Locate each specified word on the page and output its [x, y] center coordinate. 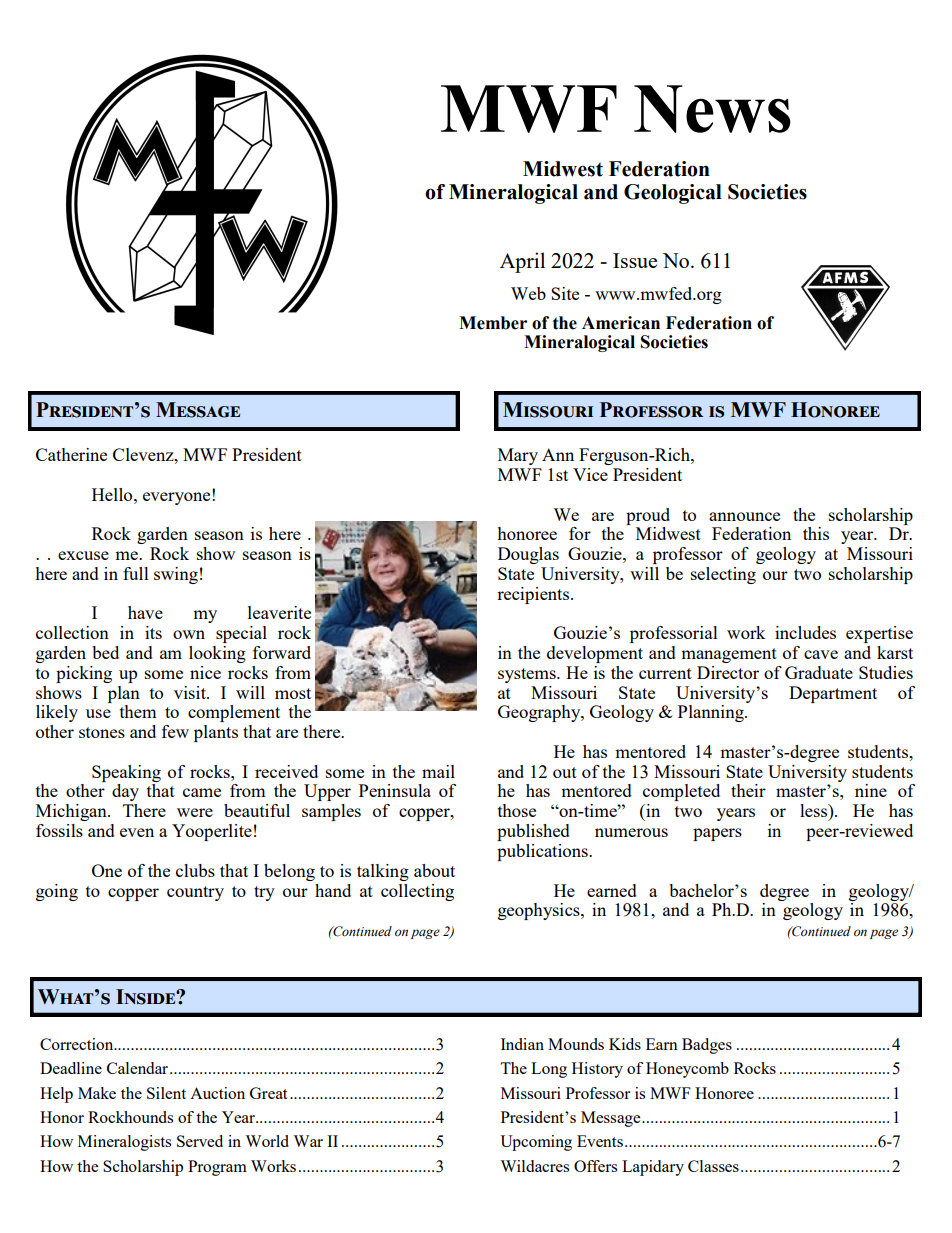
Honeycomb [687, 1070]
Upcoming [536, 1143]
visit [191, 692]
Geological [673, 194]
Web [528, 293]
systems [528, 675]
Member [493, 323]
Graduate [819, 672]
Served [200, 1141]
